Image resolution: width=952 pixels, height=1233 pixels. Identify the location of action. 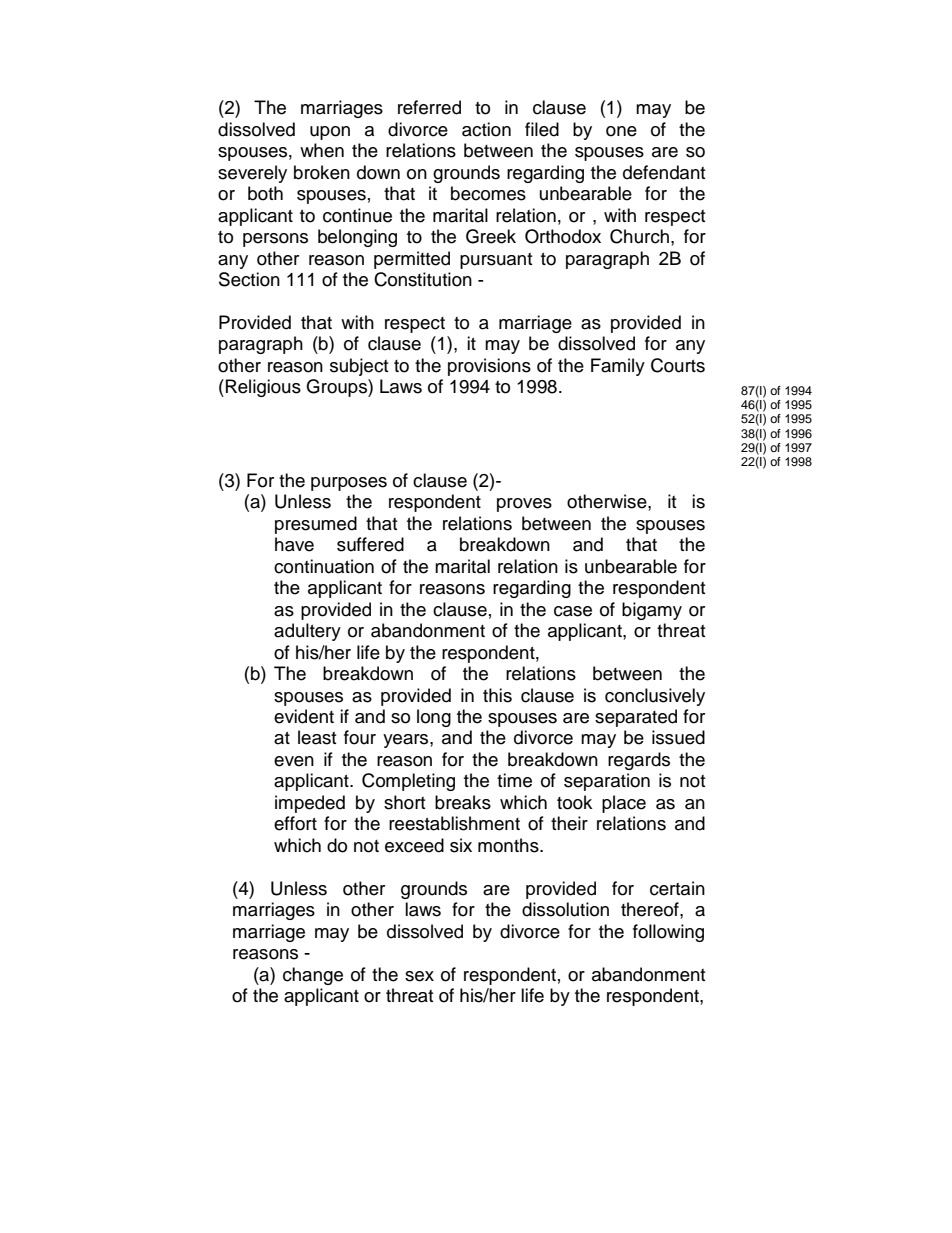
(486, 129).
